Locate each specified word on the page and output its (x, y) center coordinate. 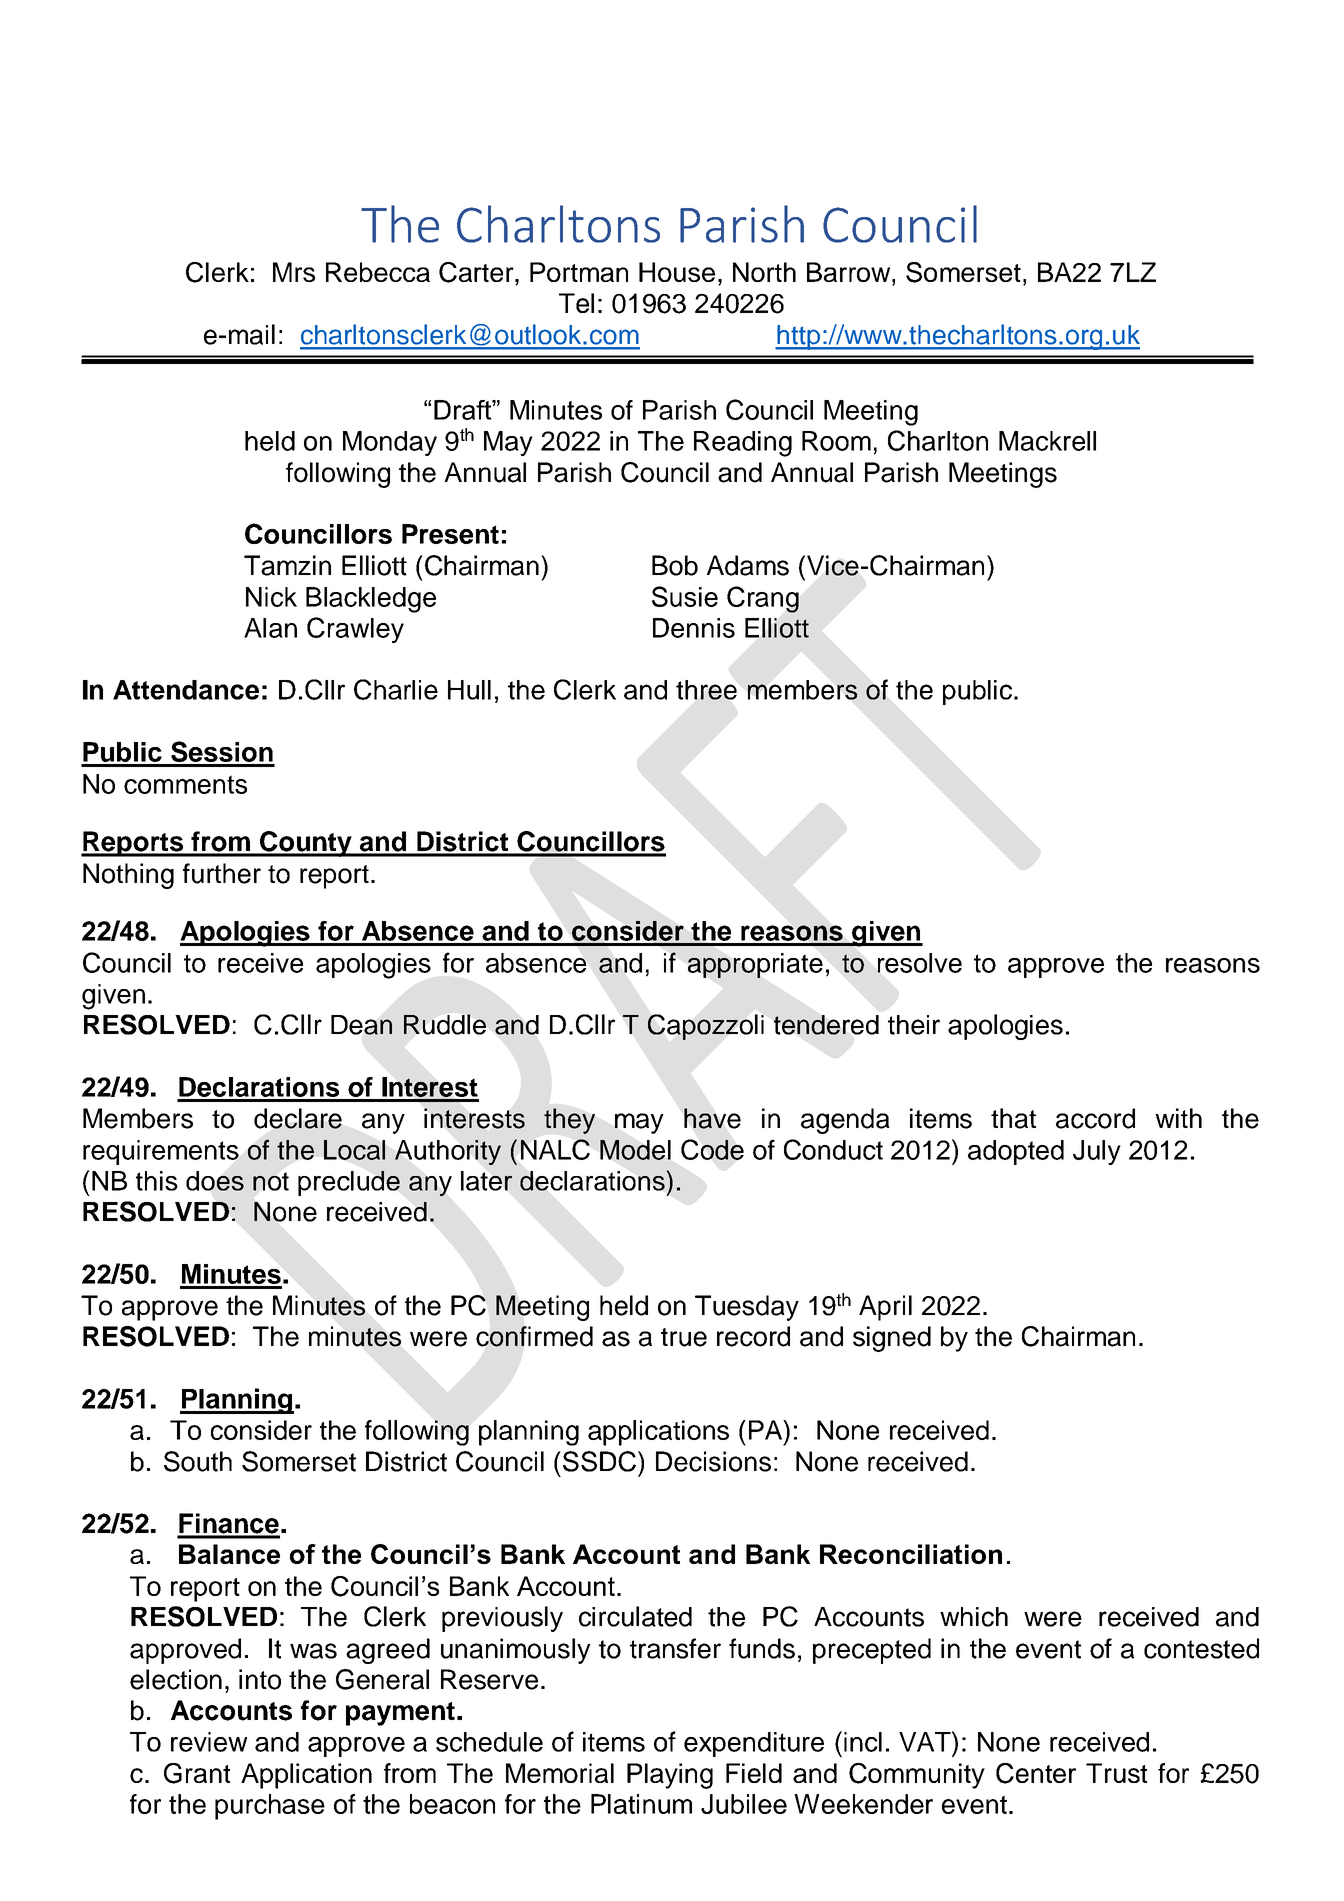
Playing (670, 1776)
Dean (361, 1025)
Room (836, 441)
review (209, 1742)
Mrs (294, 272)
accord (1095, 1118)
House (677, 272)
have (712, 1118)
